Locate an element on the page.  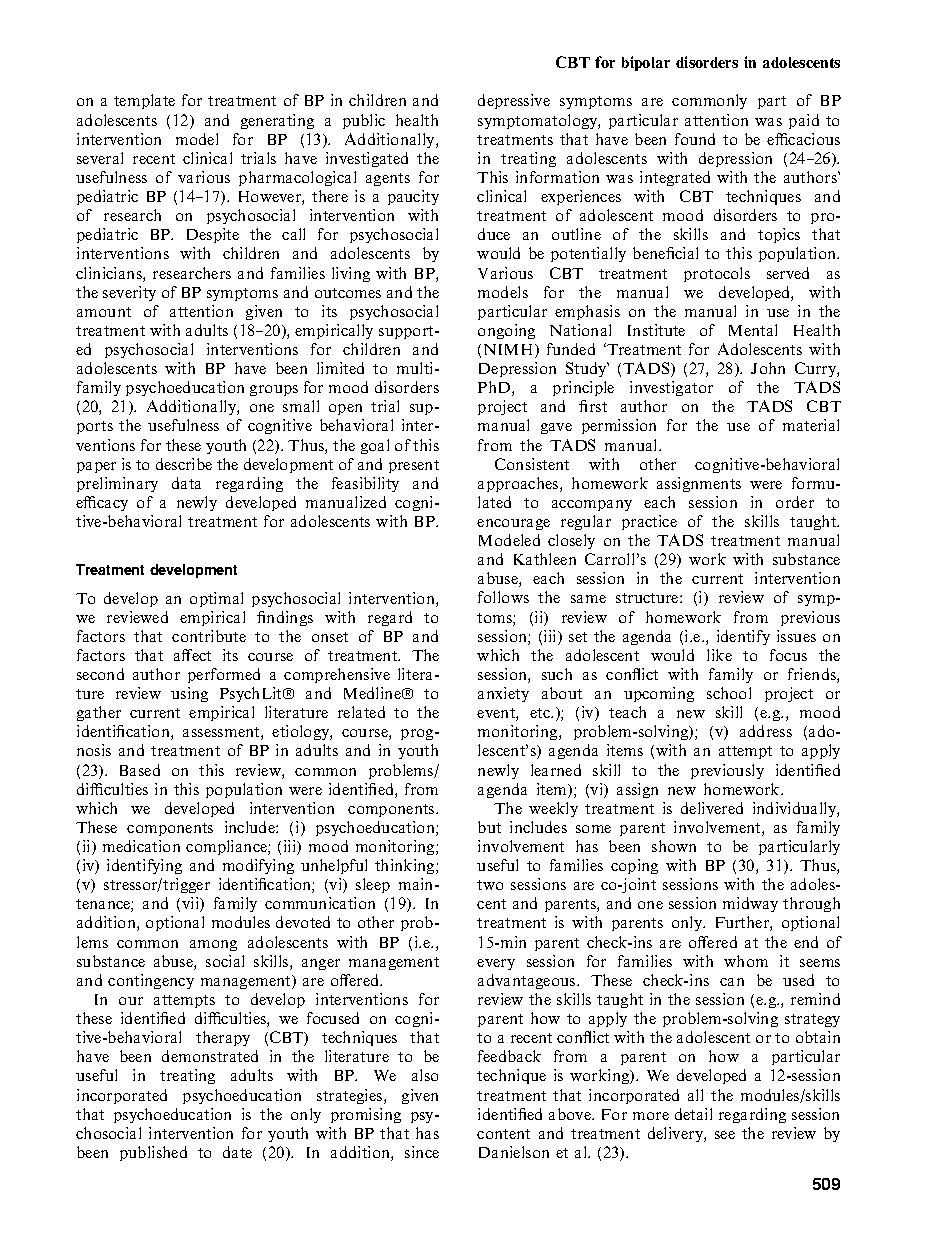
optimal is located at coordinates (216, 599).
